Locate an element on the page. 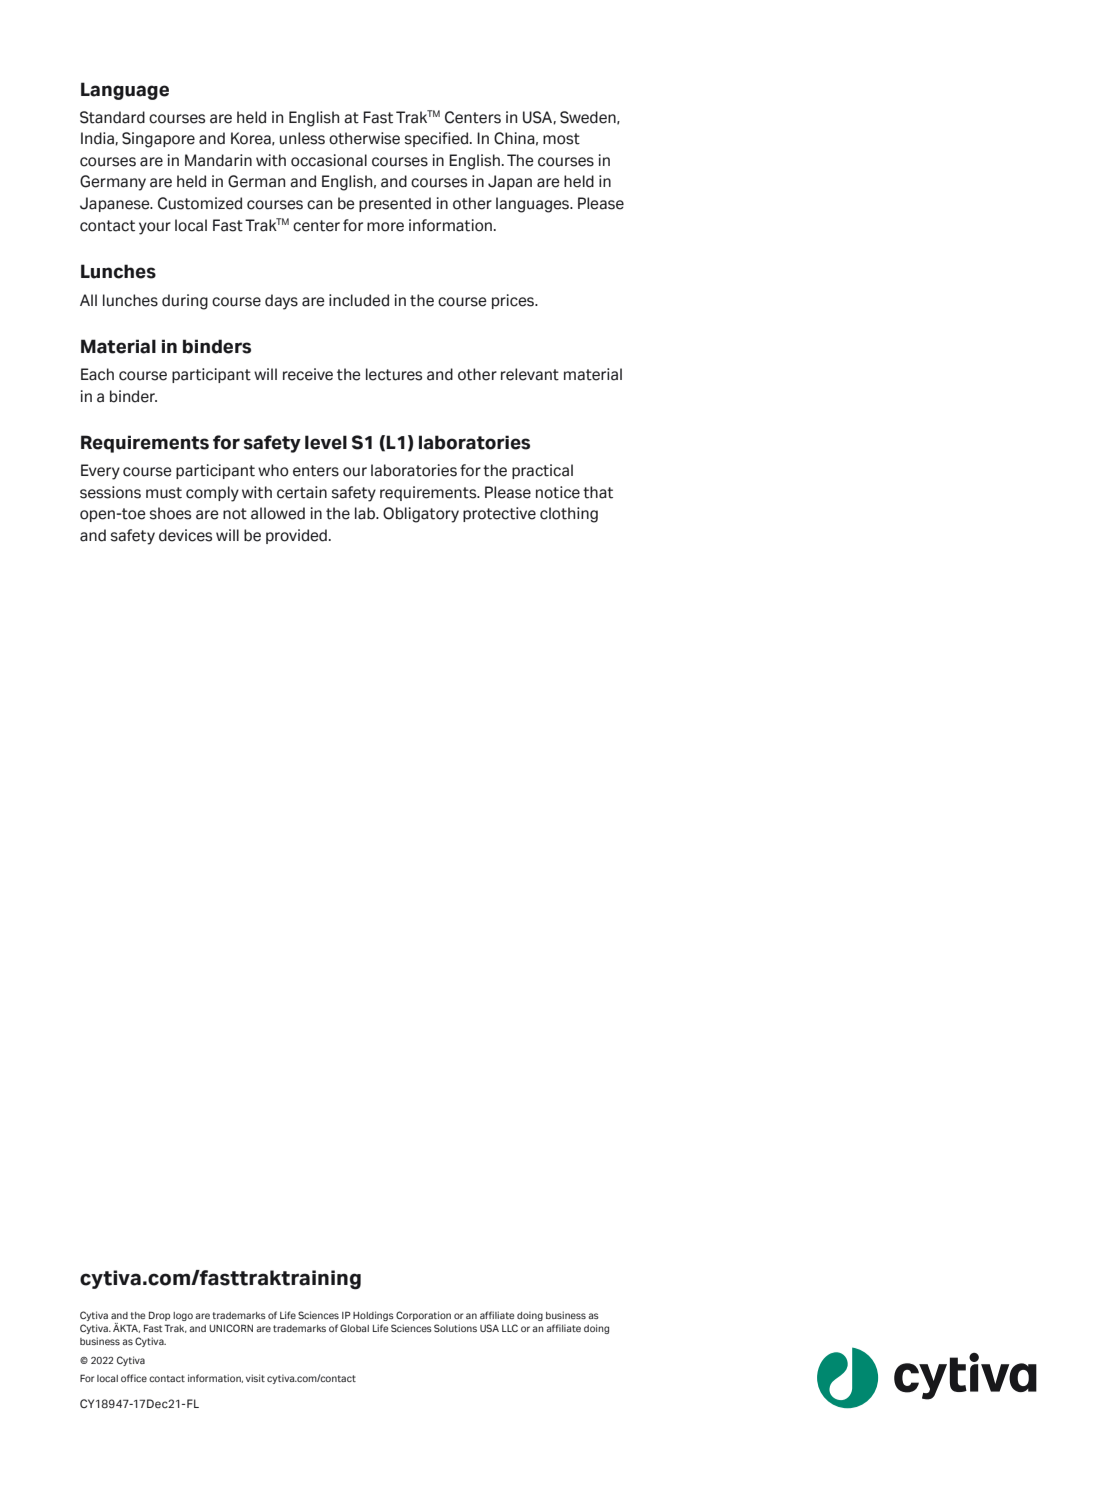 This image has width=1116, height=1488. LLC is located at coordinates (510, 1328).
